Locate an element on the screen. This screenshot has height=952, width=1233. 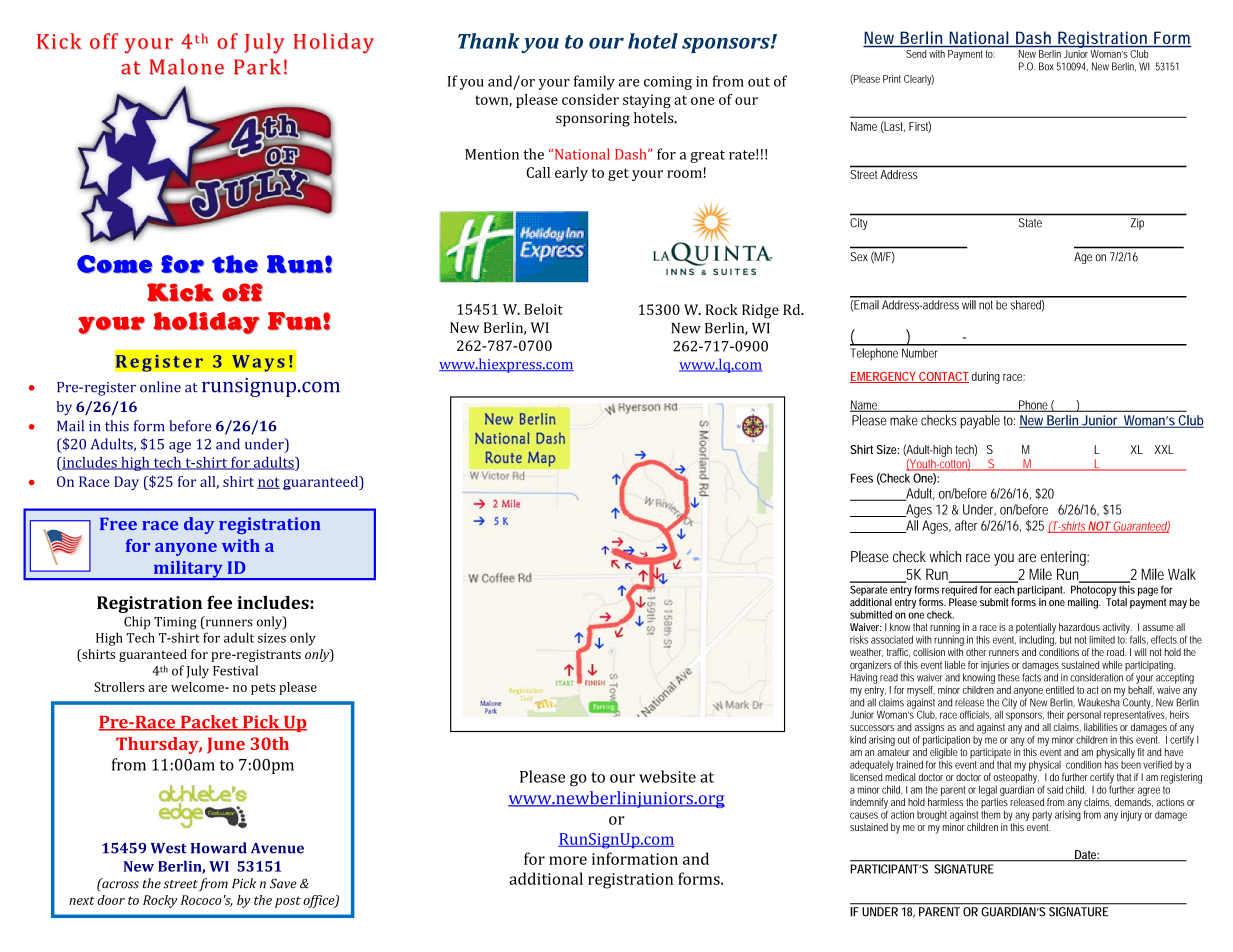
Save is located at coordinates (283, 883).
